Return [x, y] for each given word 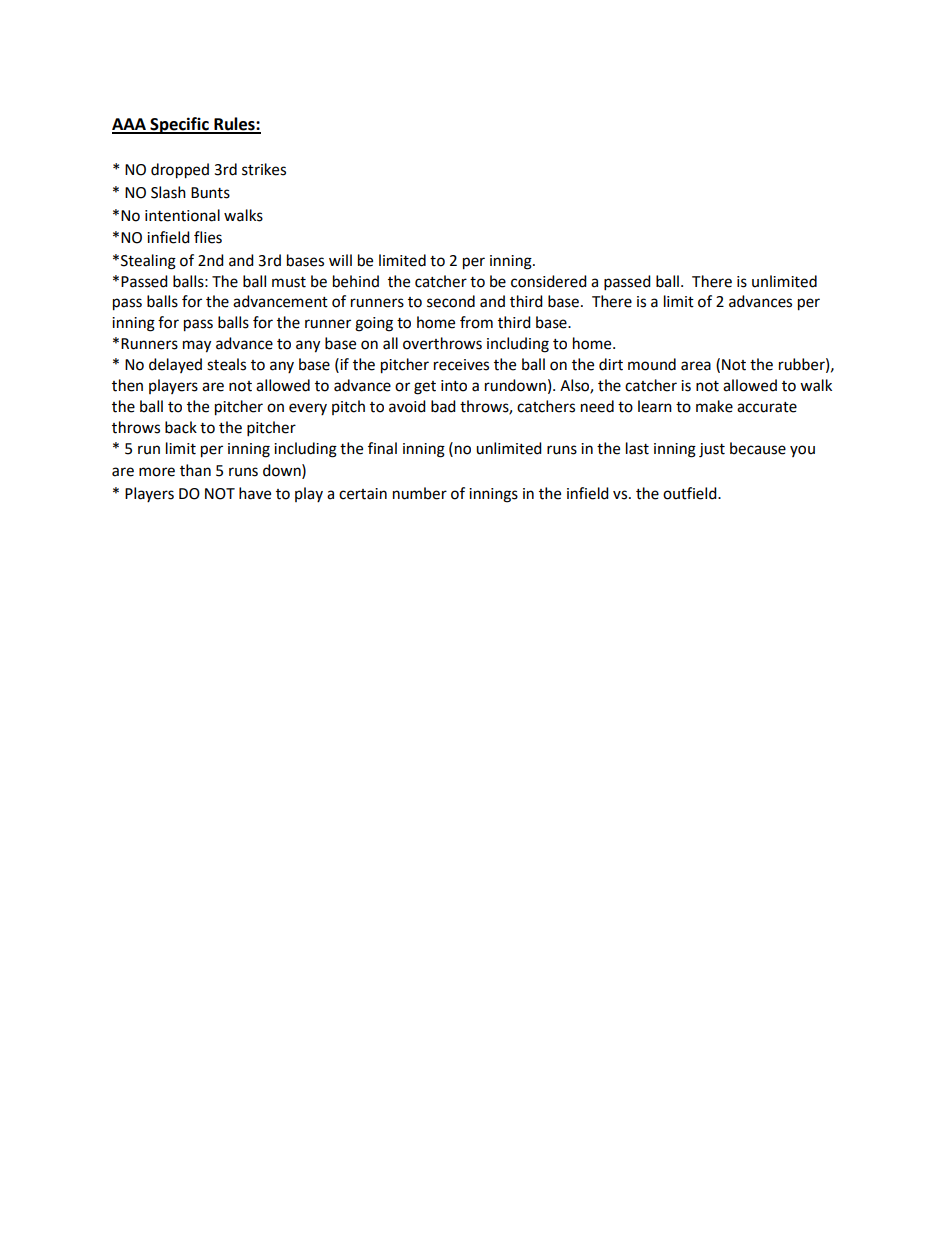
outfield [691, 493]
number [420, 493]
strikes [264, 169]
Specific [179, 125]
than [195, 470]
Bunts [210, 193]
